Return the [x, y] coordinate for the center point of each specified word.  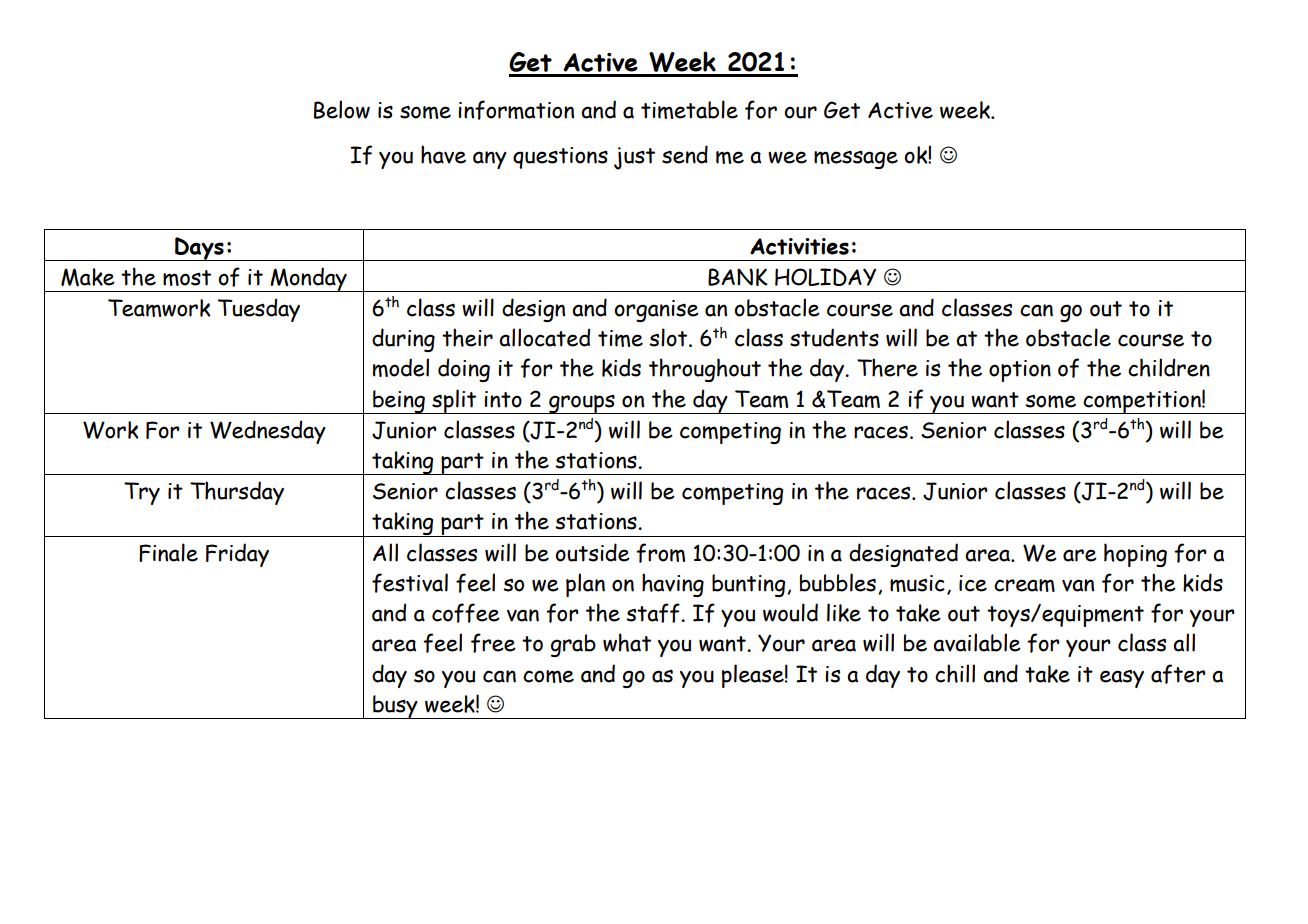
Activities [799, 246]
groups [582, 404]
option [1020, 371]
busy [395, 707]
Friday [237, 555]
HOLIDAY [825, 277]
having [673, 585]
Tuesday [259, 310]
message [856, 159]
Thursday [237, 493]
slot [669, 337]
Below [342, 109]
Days [199, 249]
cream [1024, 585]
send [685, 154]
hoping [1135, 555]
